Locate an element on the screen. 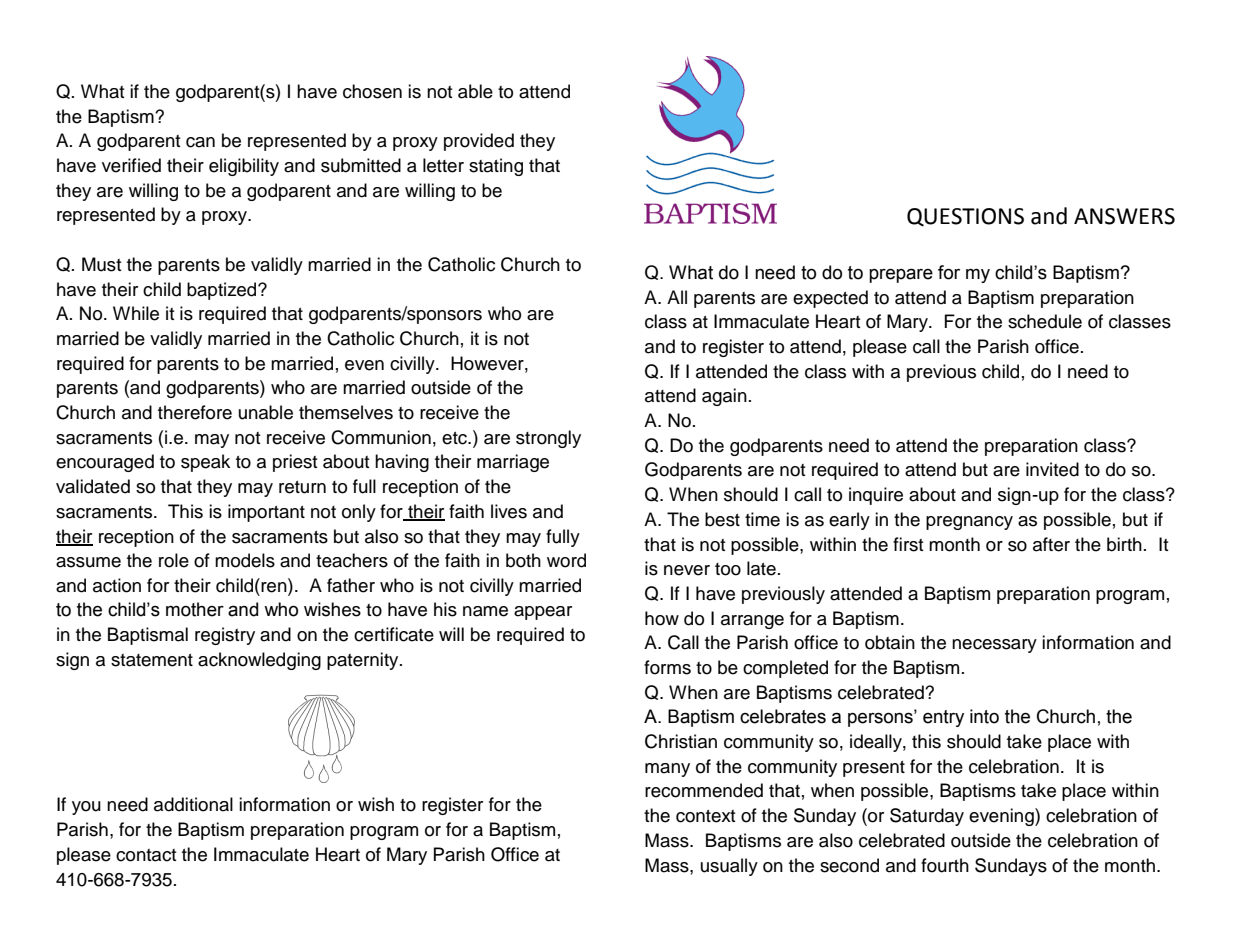  provided is located at coordinates (479, 142).
